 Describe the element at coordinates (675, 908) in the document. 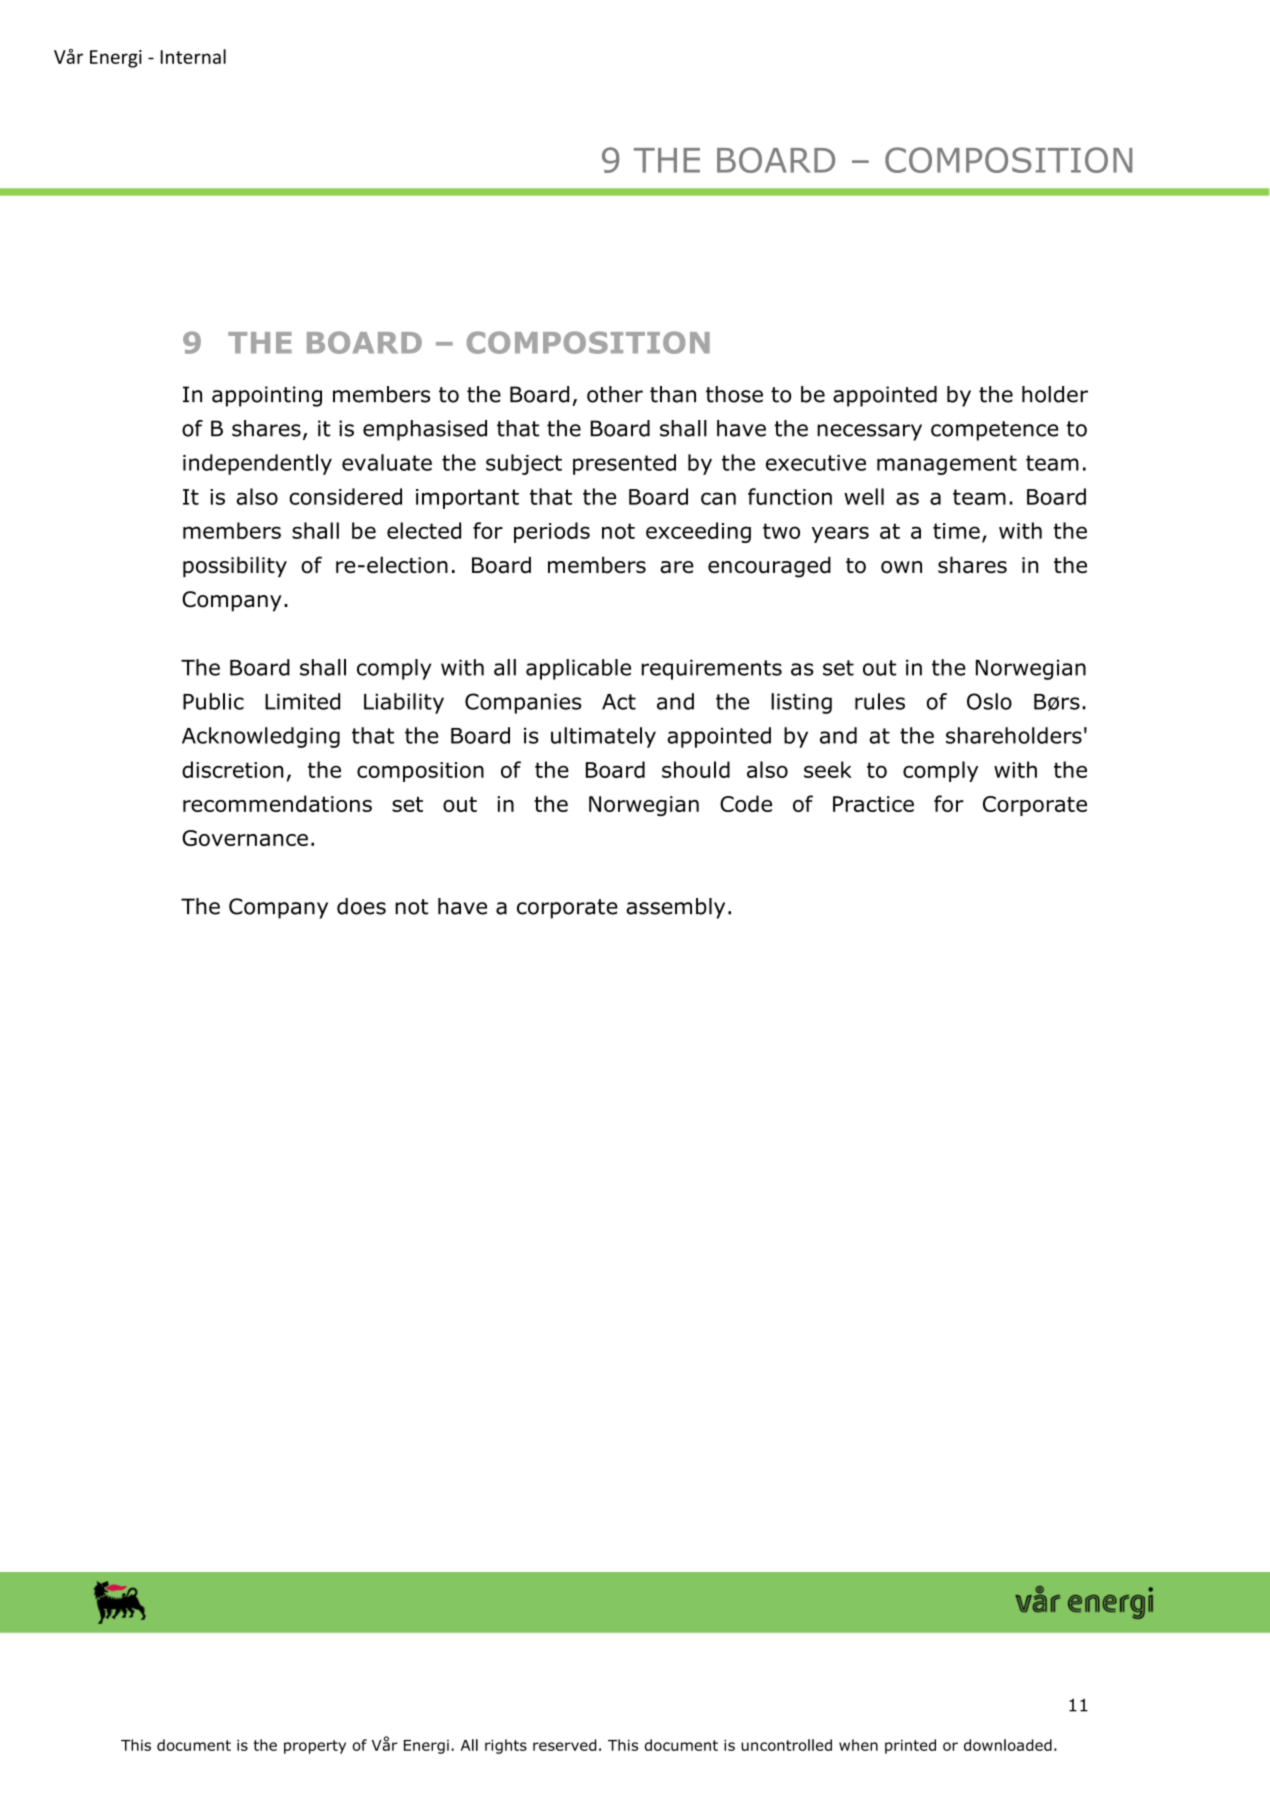

I see `assembly` at that location.
